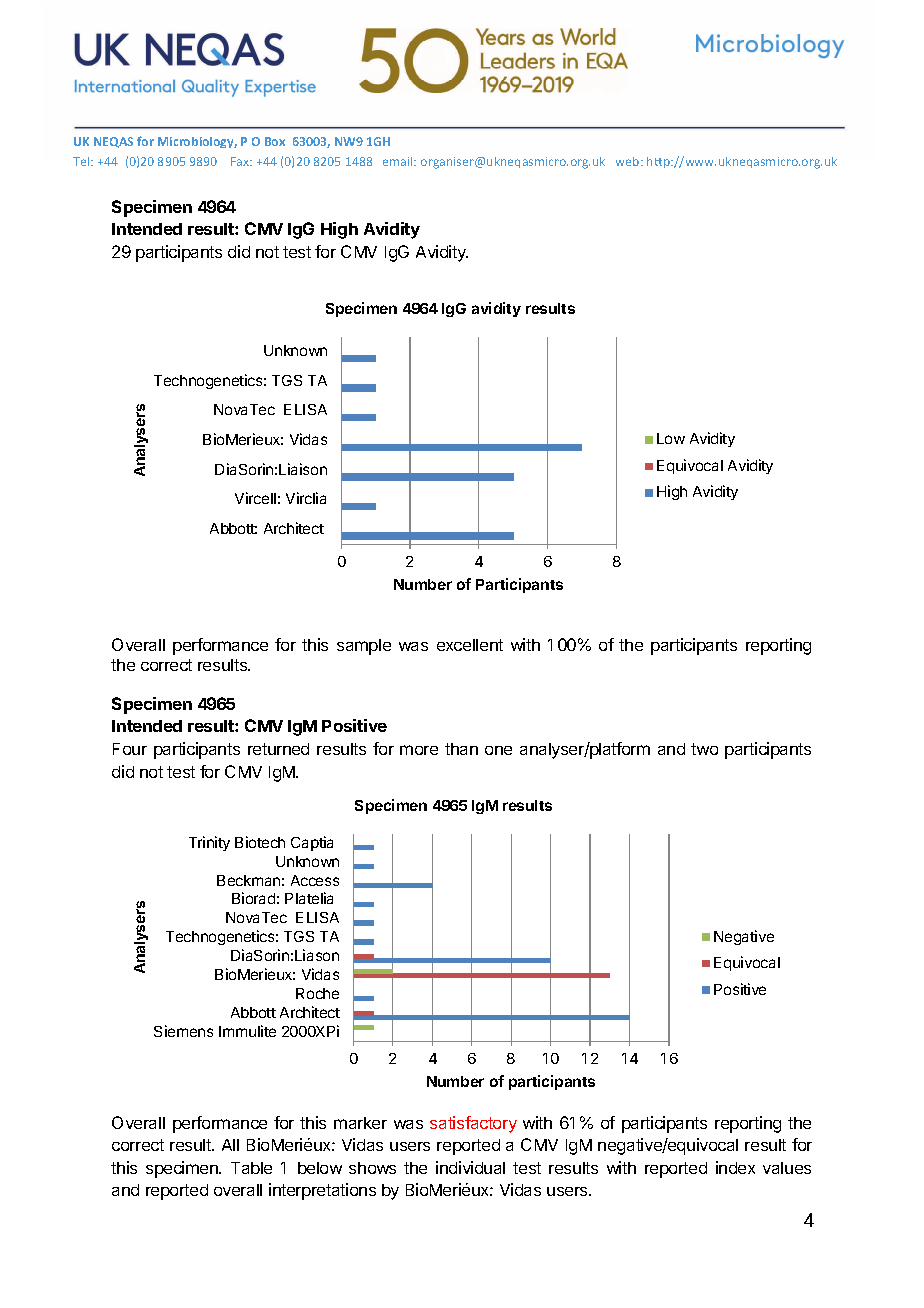 The width and height of the screenshot is (924, 1308). What do you see at coordinates (364, 647) in the screenshot?
I see `sample` at bounding box center [364, 647].
